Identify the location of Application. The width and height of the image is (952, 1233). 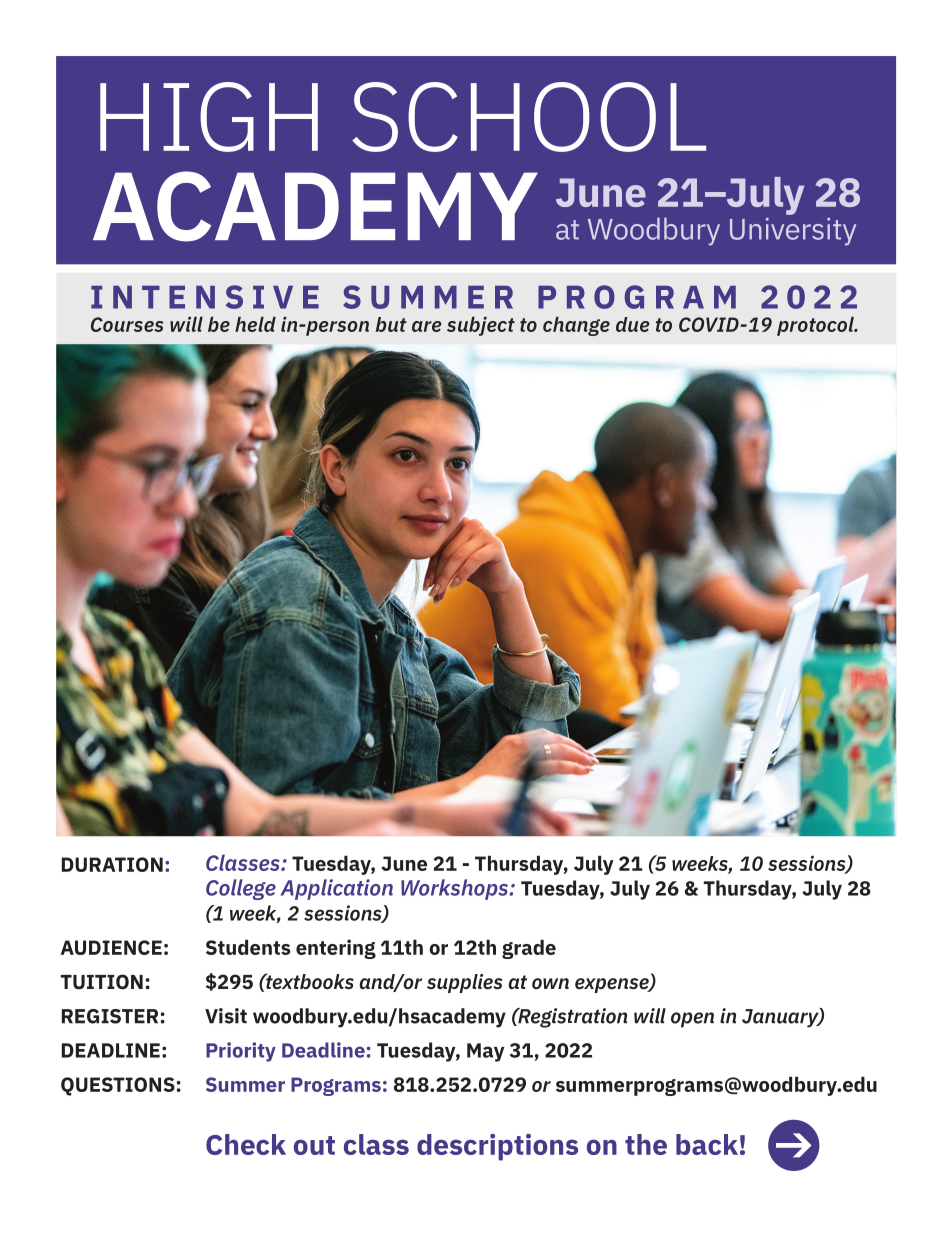
(337, 889).
